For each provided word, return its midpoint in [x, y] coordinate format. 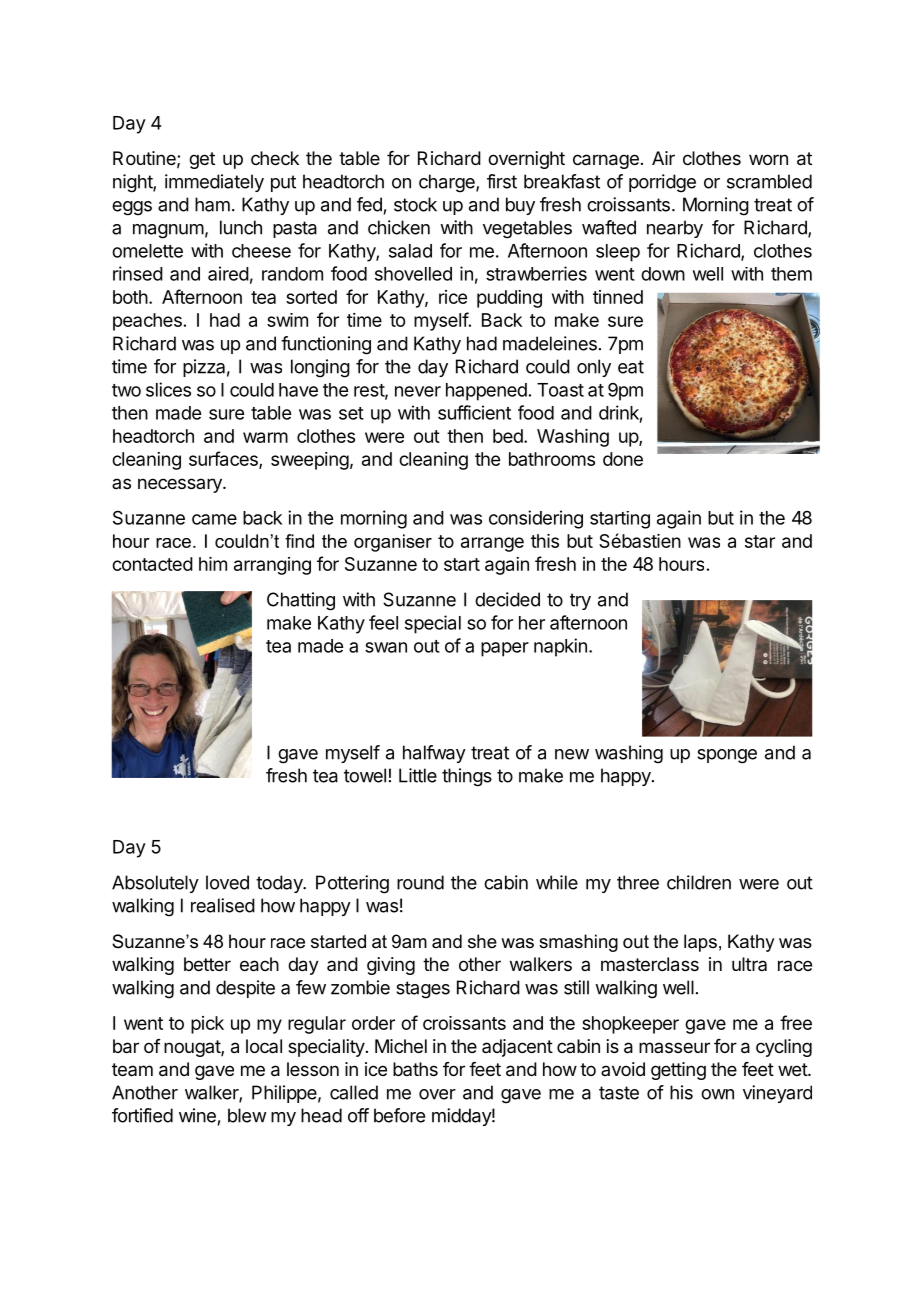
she [482, 941]
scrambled [769, 181]
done [623, 459]
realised [223, 905]
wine [197, 1115]
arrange [492, 544]
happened [486, 392]
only [594, 368]
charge [448, 183]
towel [365, 775]
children [699, 882]
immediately [214, 183]
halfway [434, 754]
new [572, 754]
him [213, 564]
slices [168, 389]
